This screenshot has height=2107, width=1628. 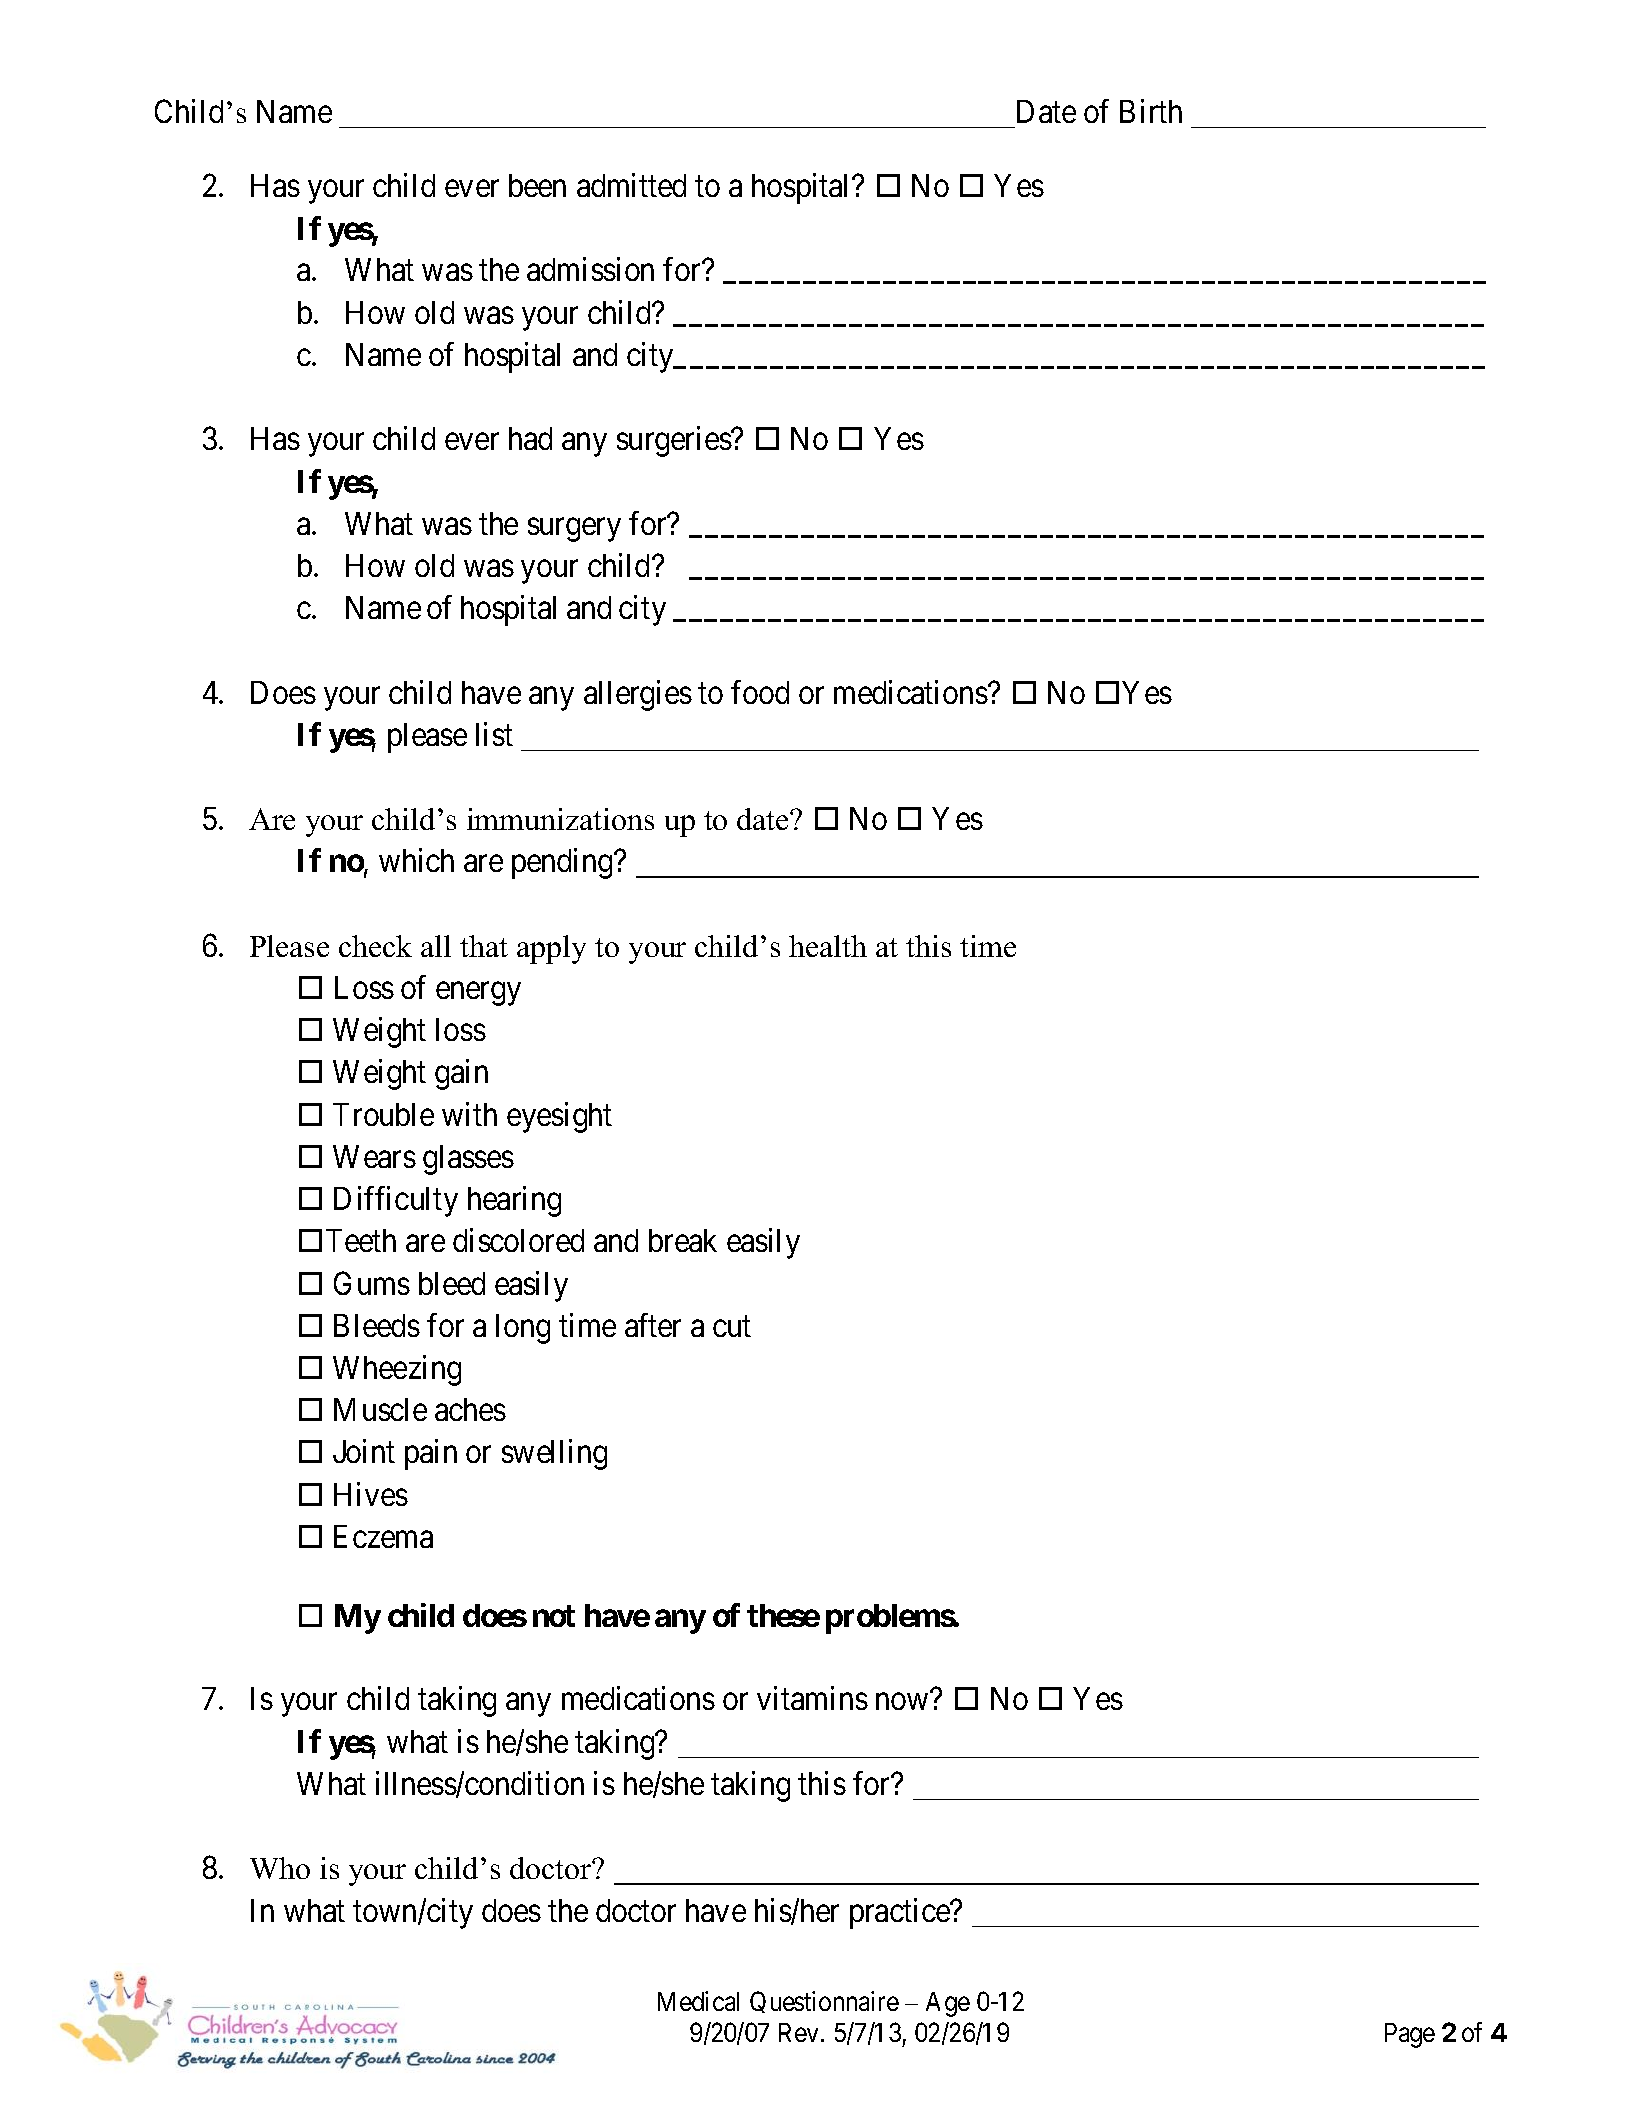 I want to click on now, so click(x=902, y=1702).
